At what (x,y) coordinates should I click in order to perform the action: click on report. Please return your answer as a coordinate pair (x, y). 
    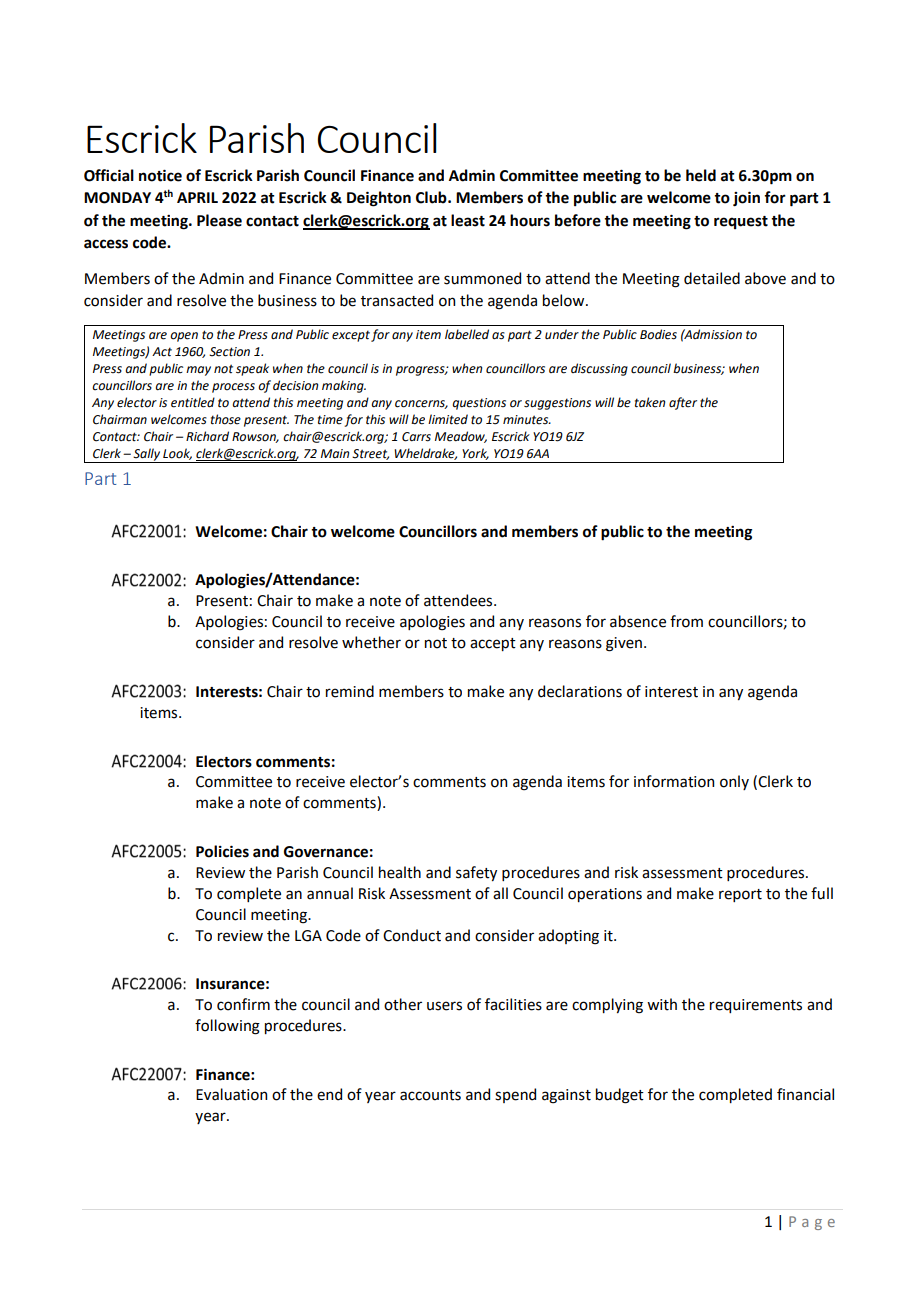
    Looking at the image, I should click on (740, 895).
